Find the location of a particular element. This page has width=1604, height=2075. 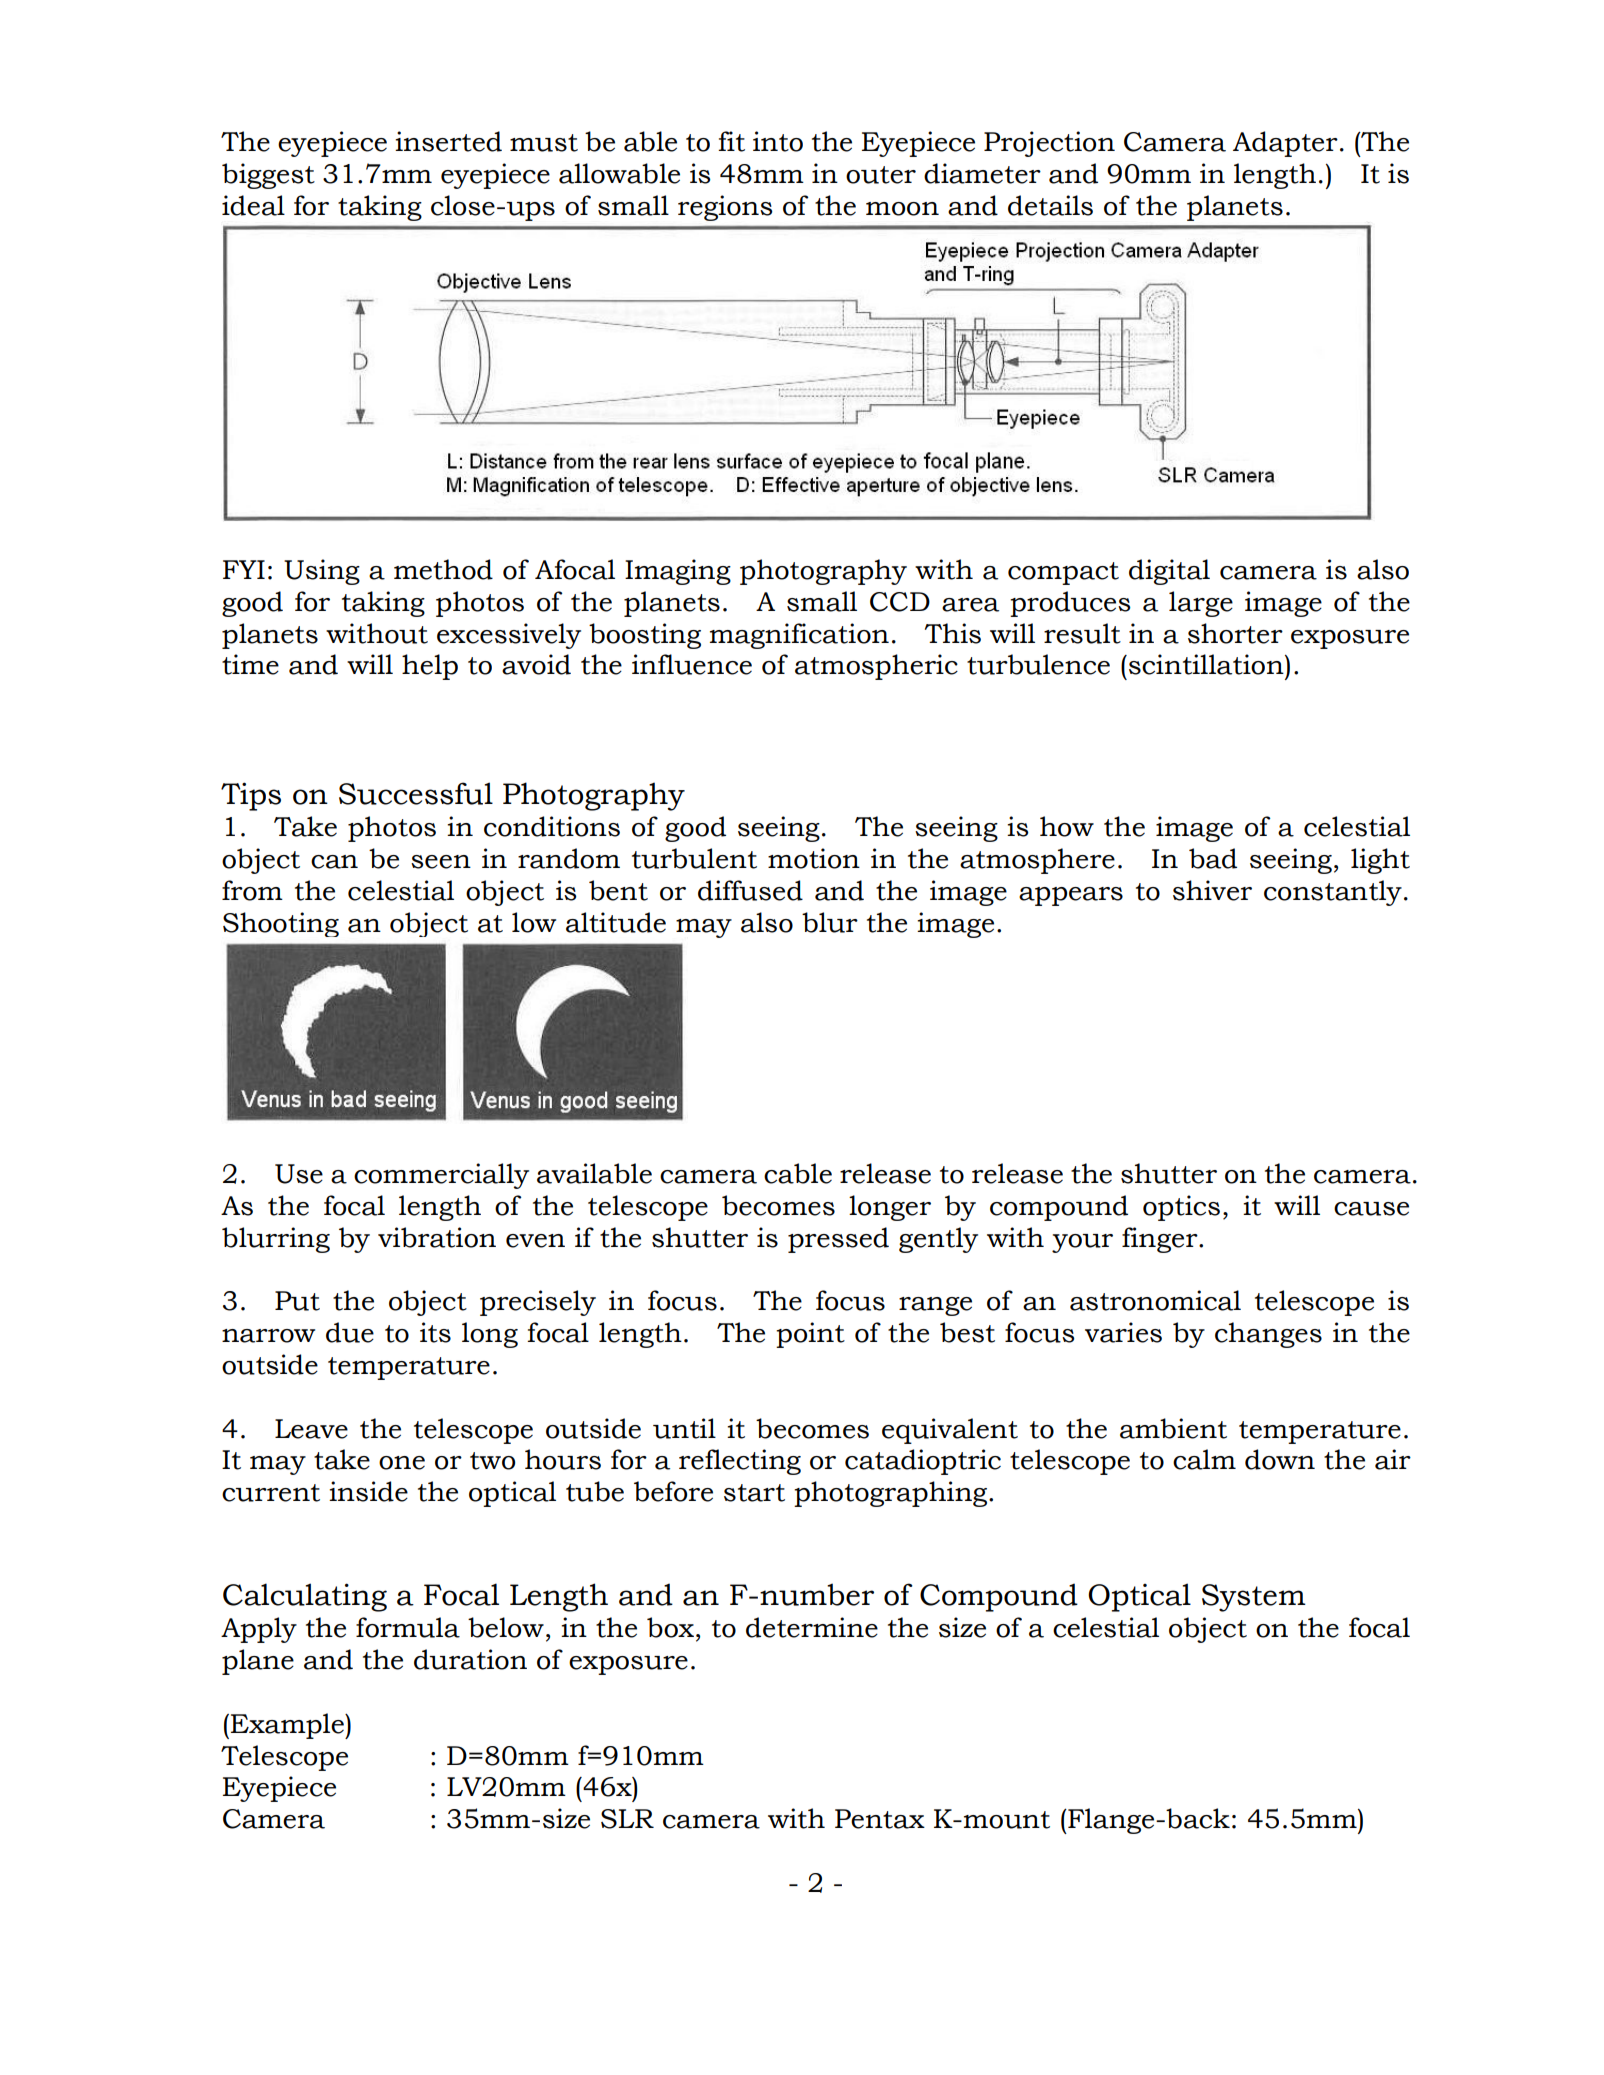

scintillation is located at coordinates (1207, 664).
